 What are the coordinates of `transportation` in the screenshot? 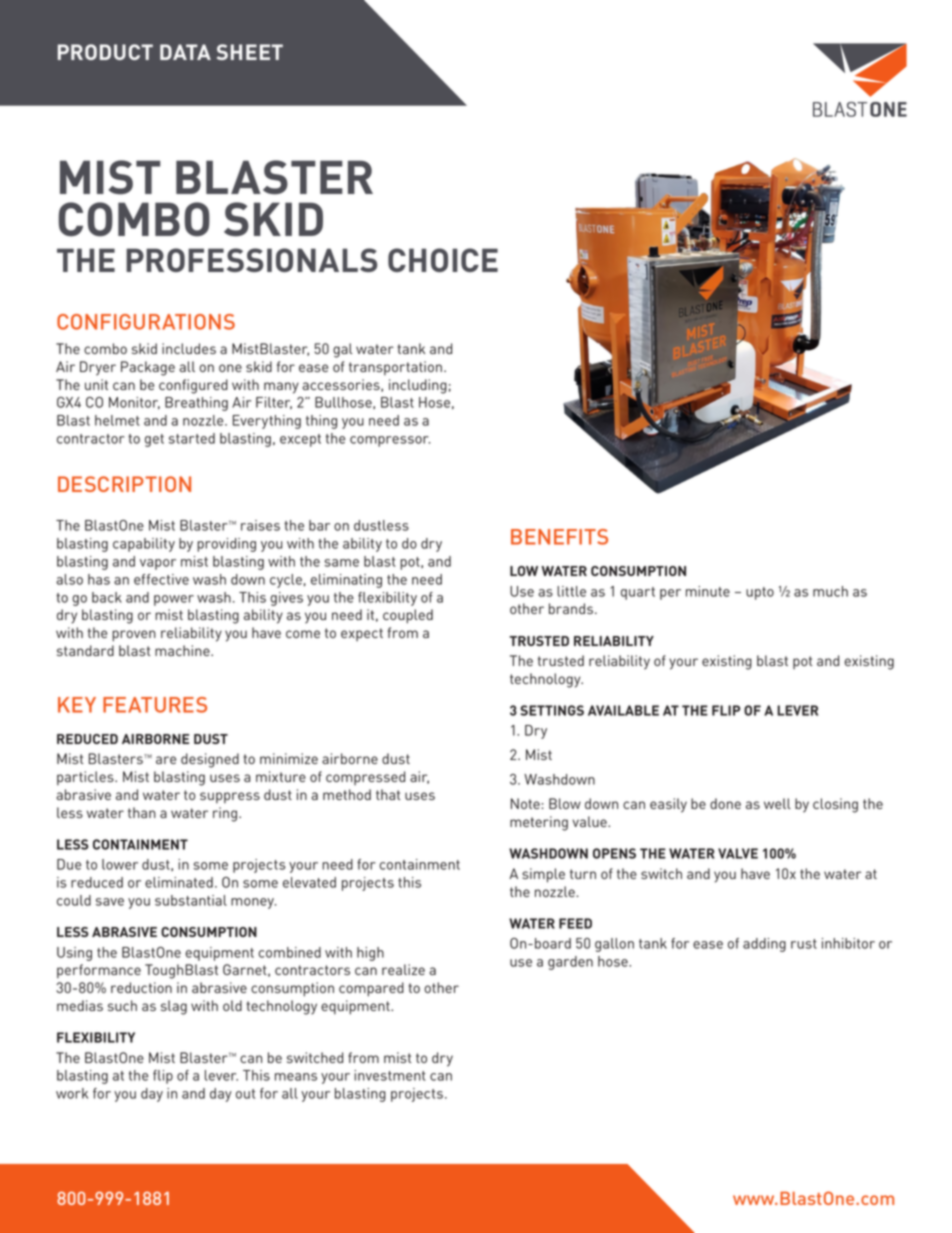 It's located at (395, 368).
